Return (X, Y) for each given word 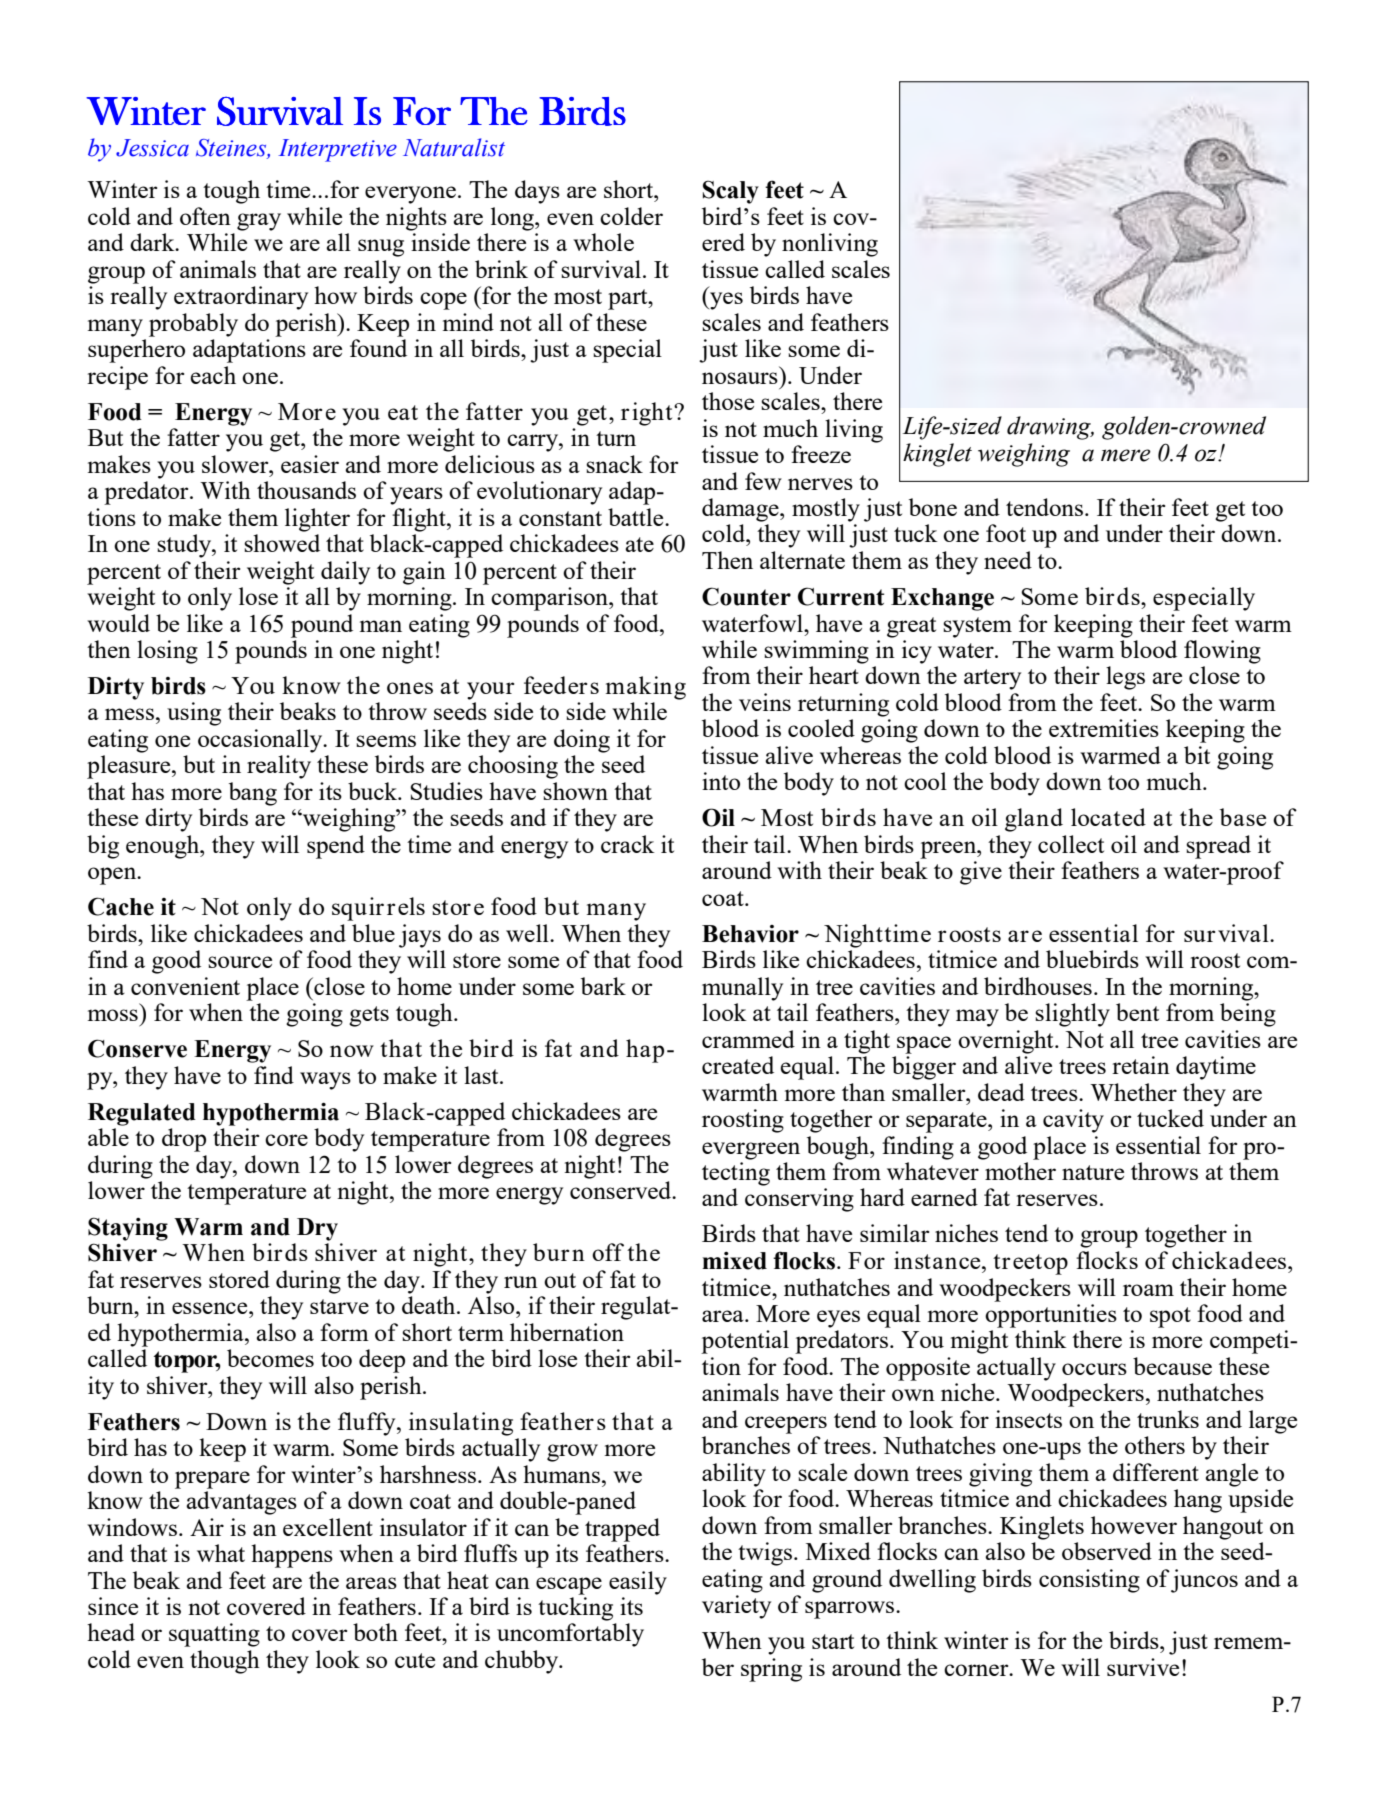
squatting (214, 1635)
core (286, 1140)
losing (167, 652)
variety (736, 1607)
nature (1093, 1172)
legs (1125, 678)
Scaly (731, 192)
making (646, 688)
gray (259, 222)
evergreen (751, 1151)
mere (1126, 455)
